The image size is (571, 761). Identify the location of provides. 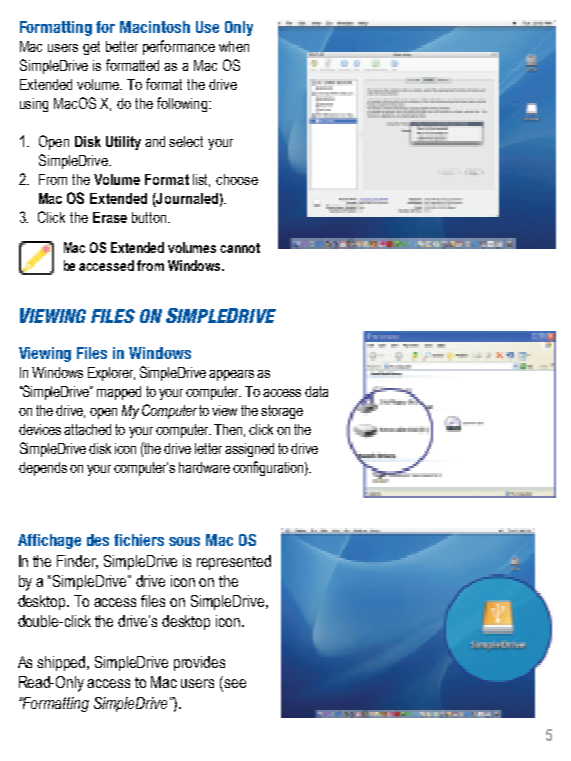
(199, 663).
